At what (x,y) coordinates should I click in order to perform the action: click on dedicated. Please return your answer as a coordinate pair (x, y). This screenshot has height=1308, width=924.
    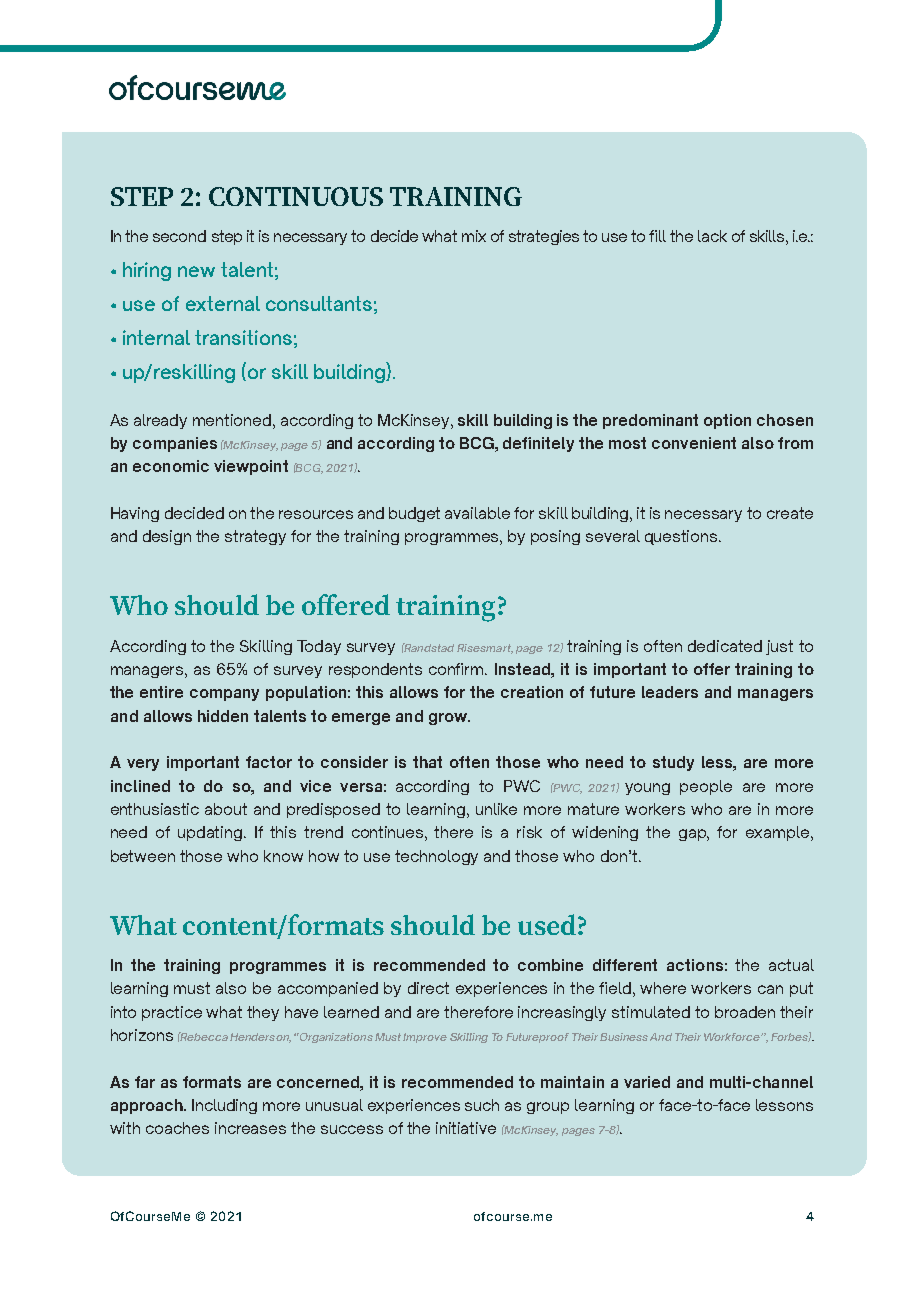
    Looking at the image, I should click on (725, 646).
